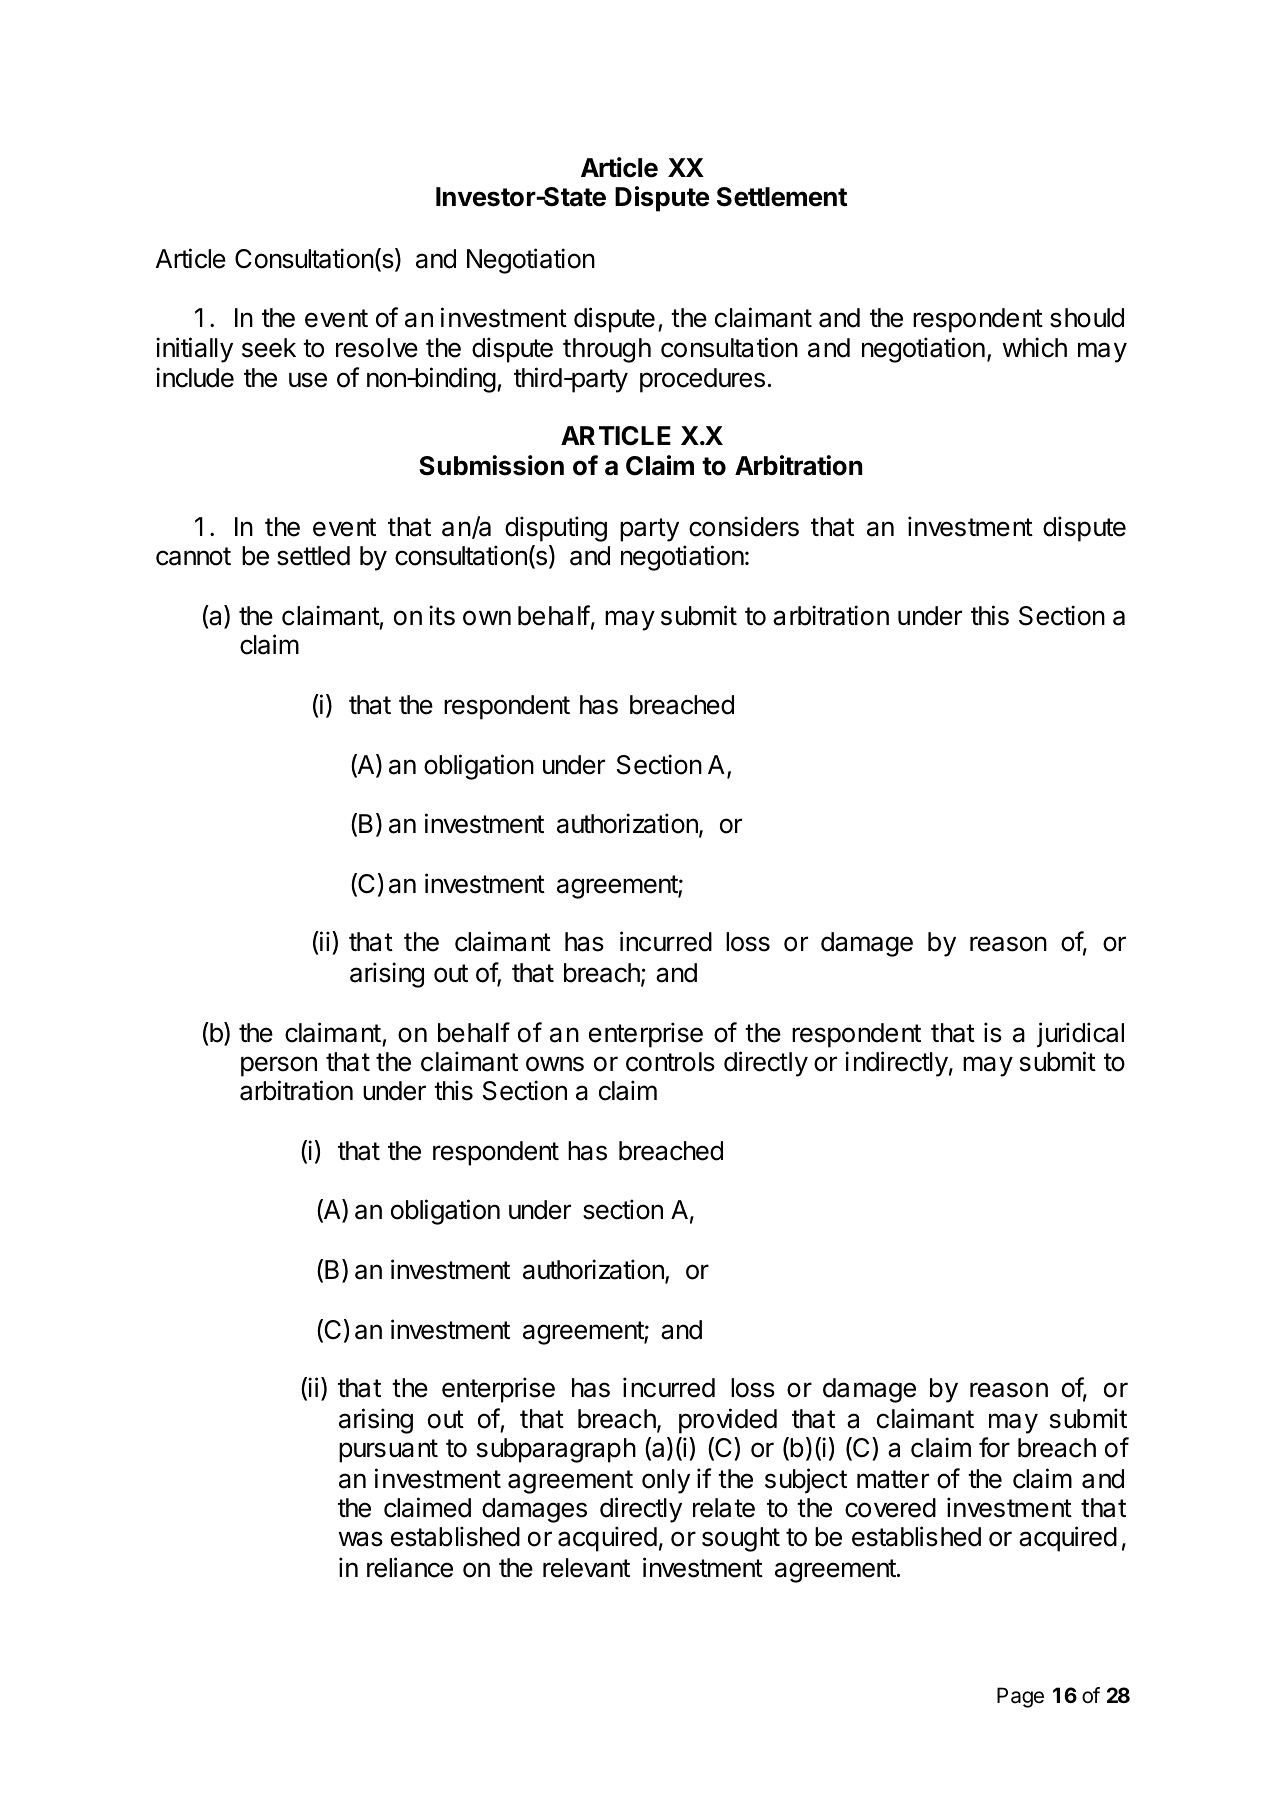  I want to click on which, so click(1035, 347).
